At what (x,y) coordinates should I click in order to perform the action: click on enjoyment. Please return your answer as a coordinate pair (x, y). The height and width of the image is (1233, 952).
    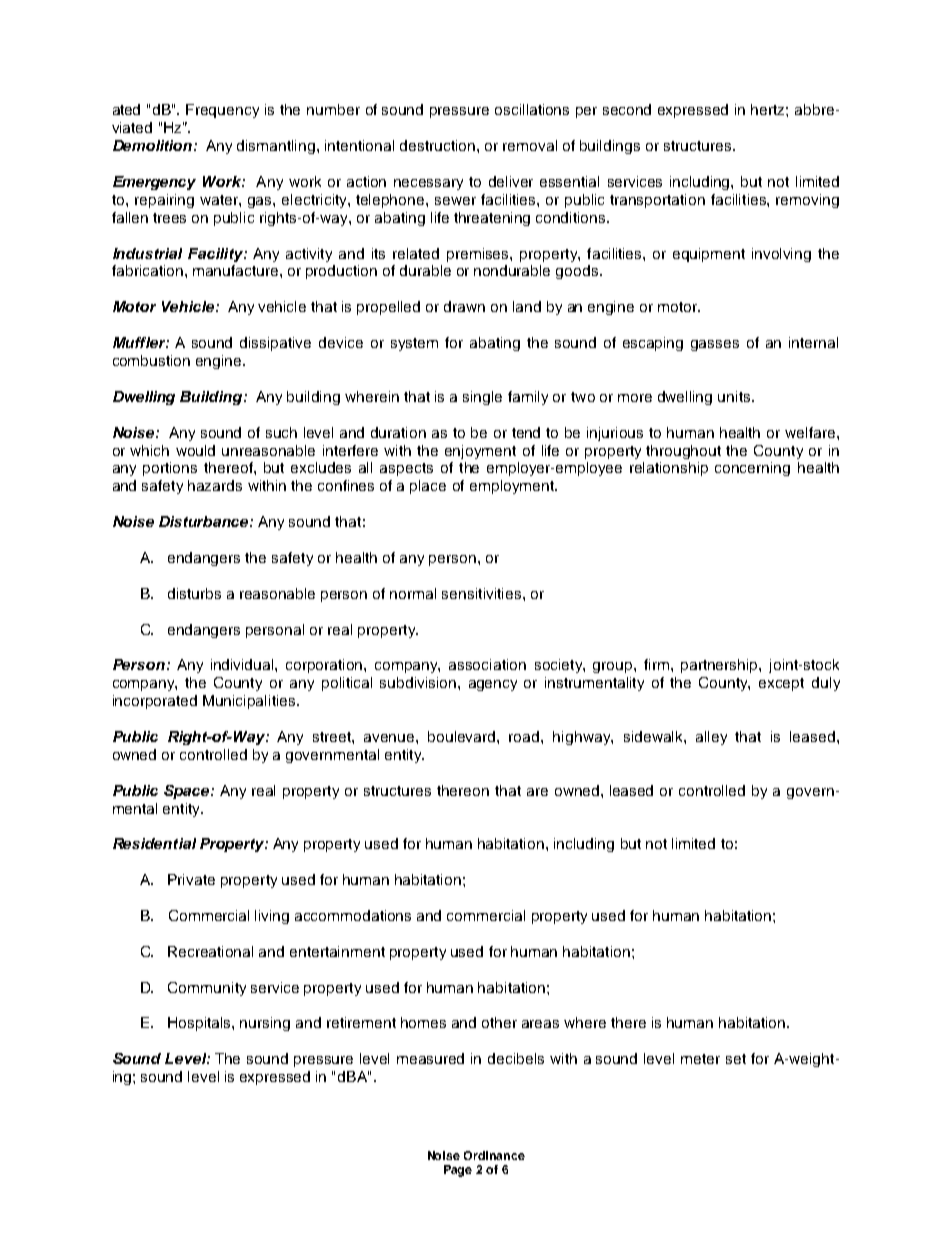
    Looking at the image, I should click on (480, 452).
